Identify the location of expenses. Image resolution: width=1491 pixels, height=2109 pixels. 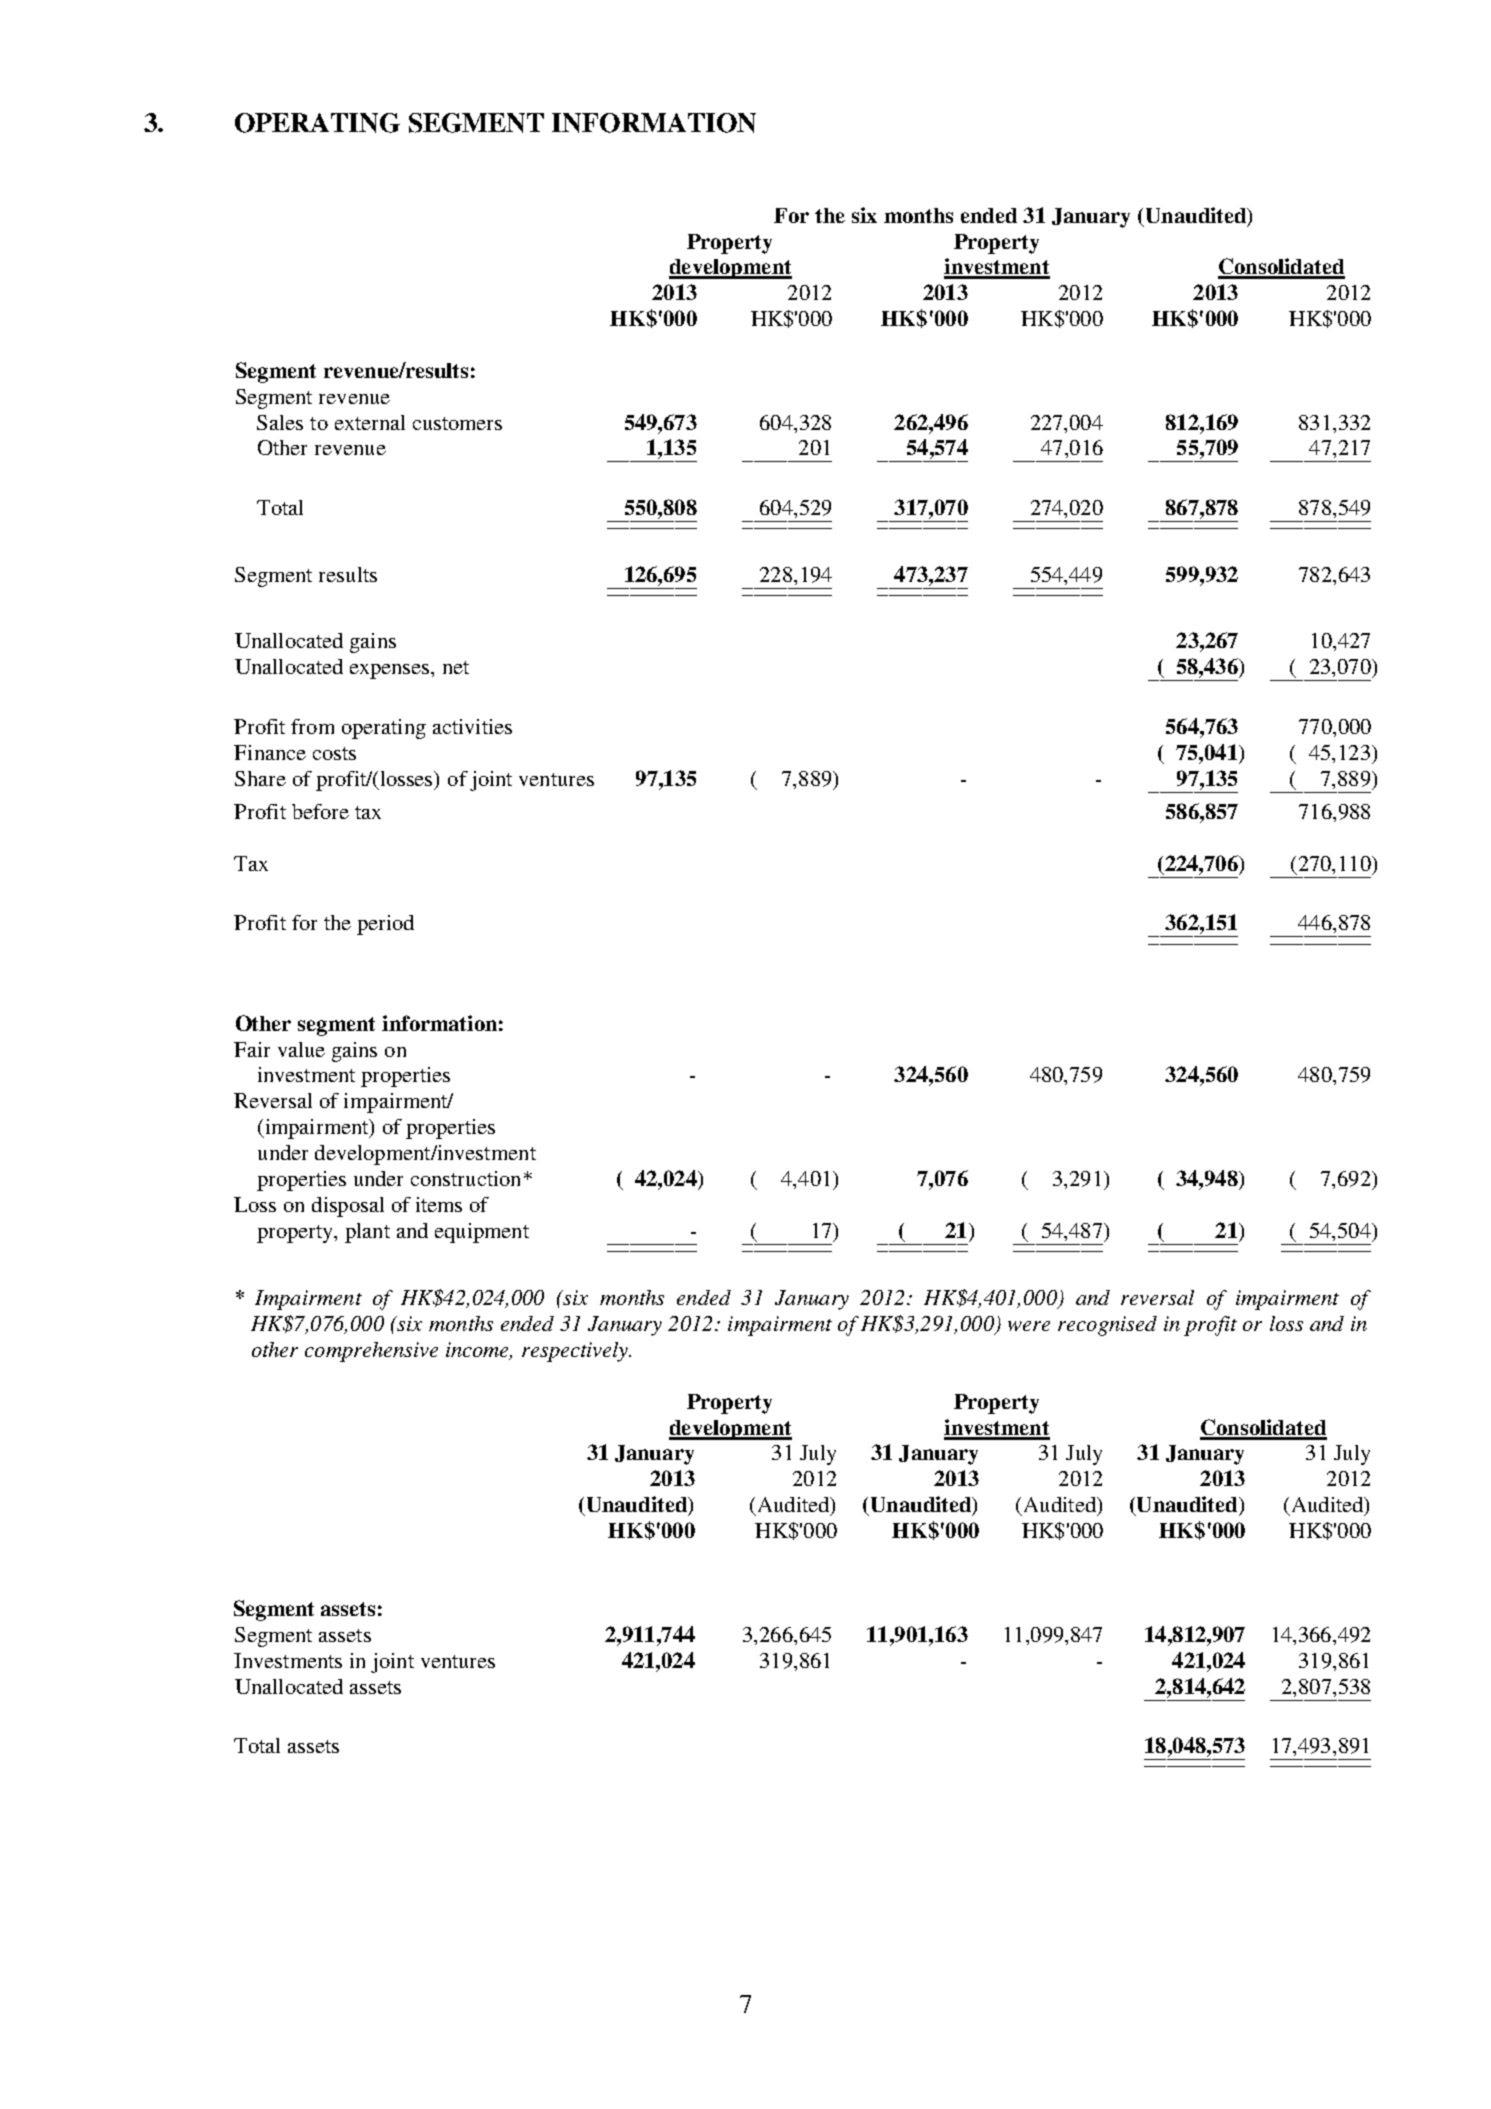
(391, 671).
